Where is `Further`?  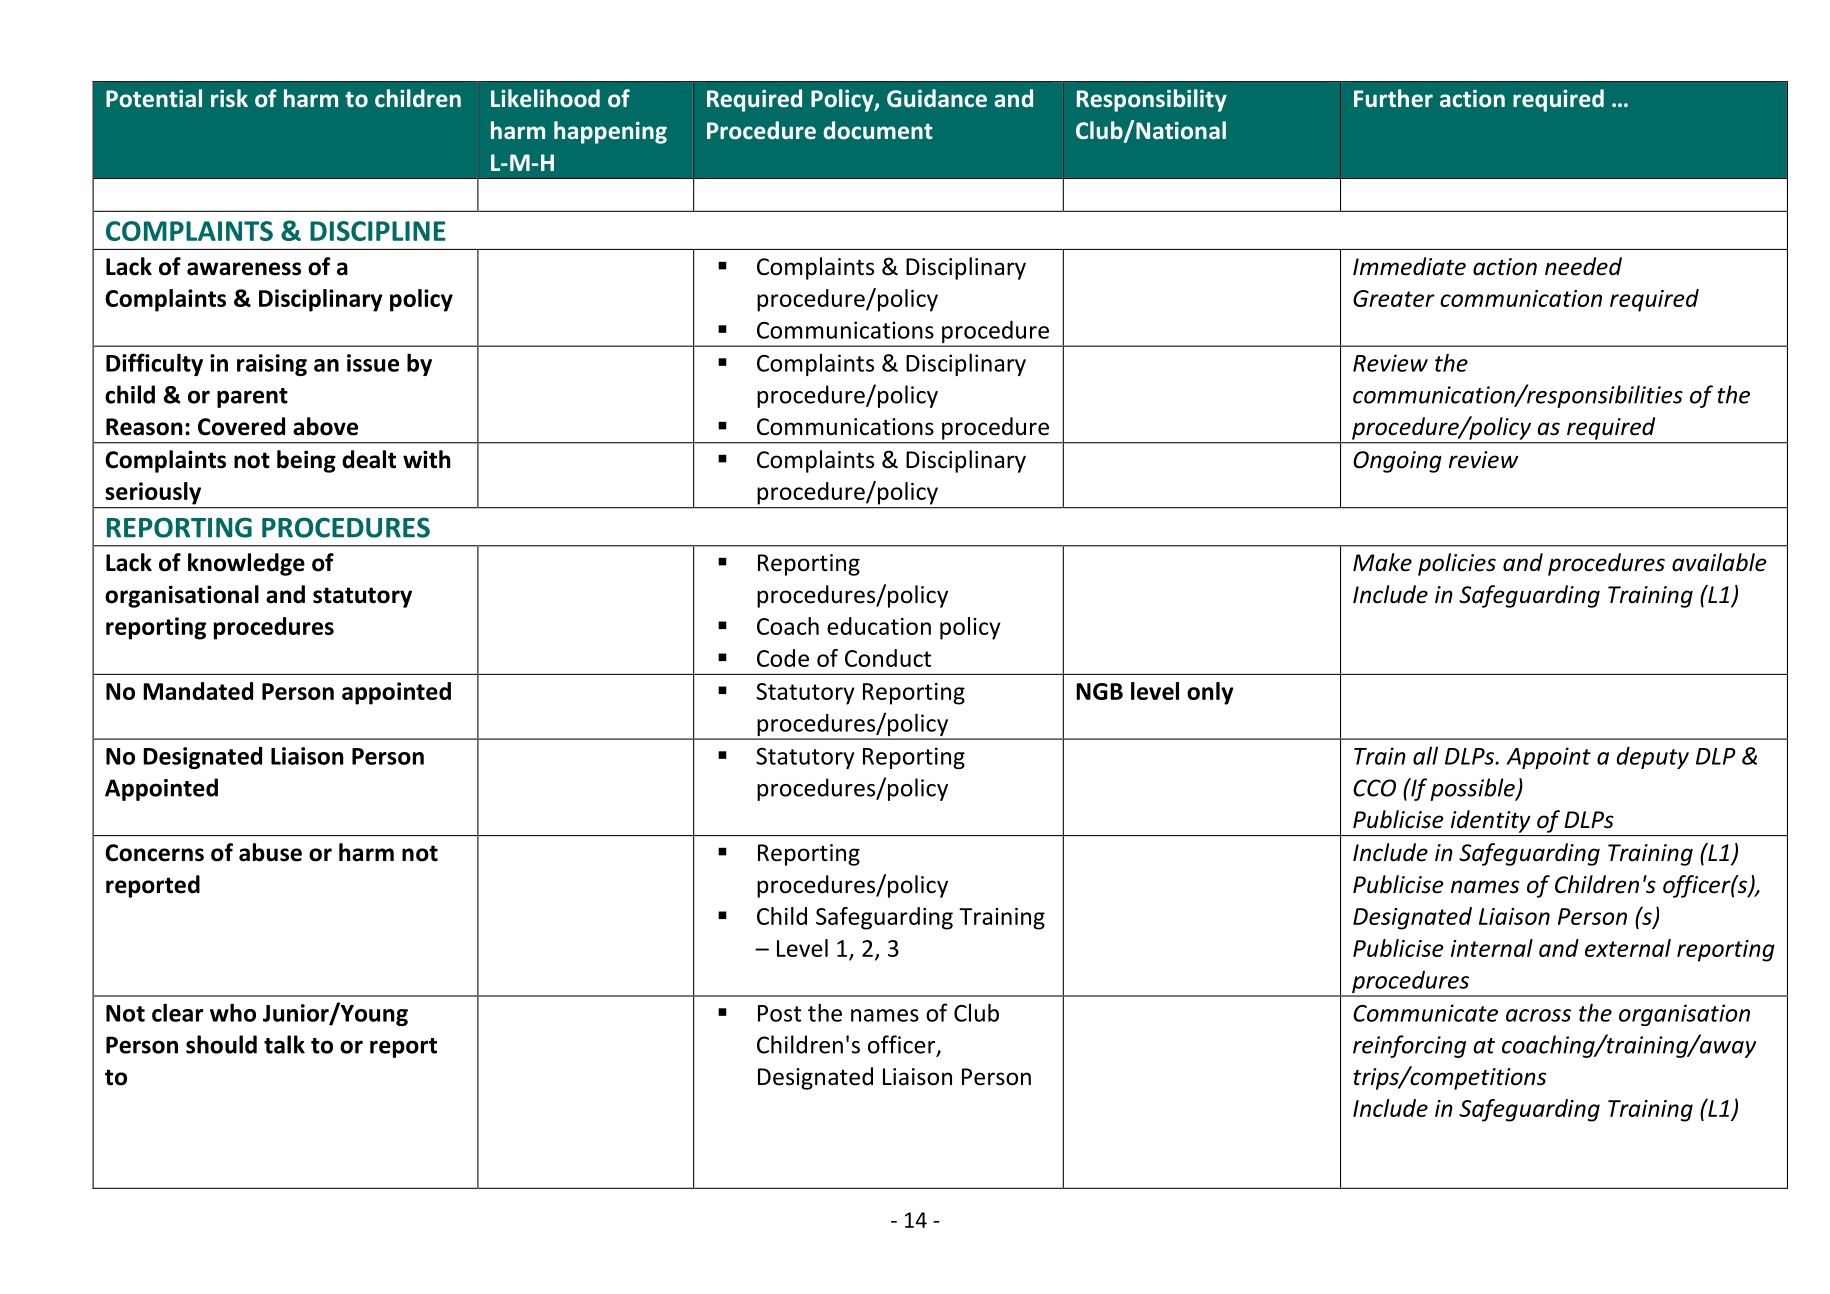 Further is located at coordinates (1393, 98).
